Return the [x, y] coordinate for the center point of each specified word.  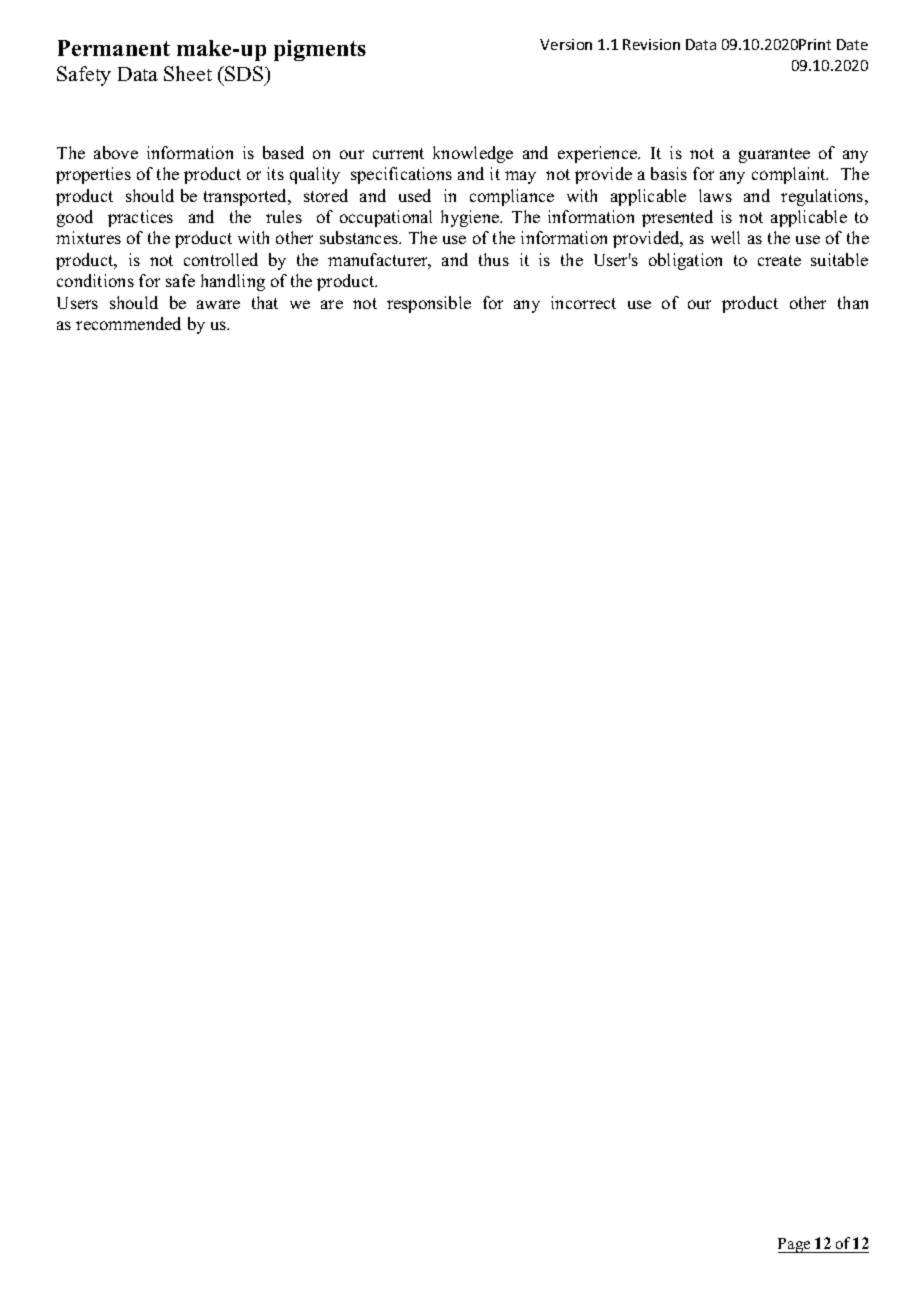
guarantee [774, 155]
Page [795, 1245]
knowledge [473, 154]
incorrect [583, 302]
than [853, 302]
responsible [429, 304]
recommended [128, 323]
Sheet [188, 73]
